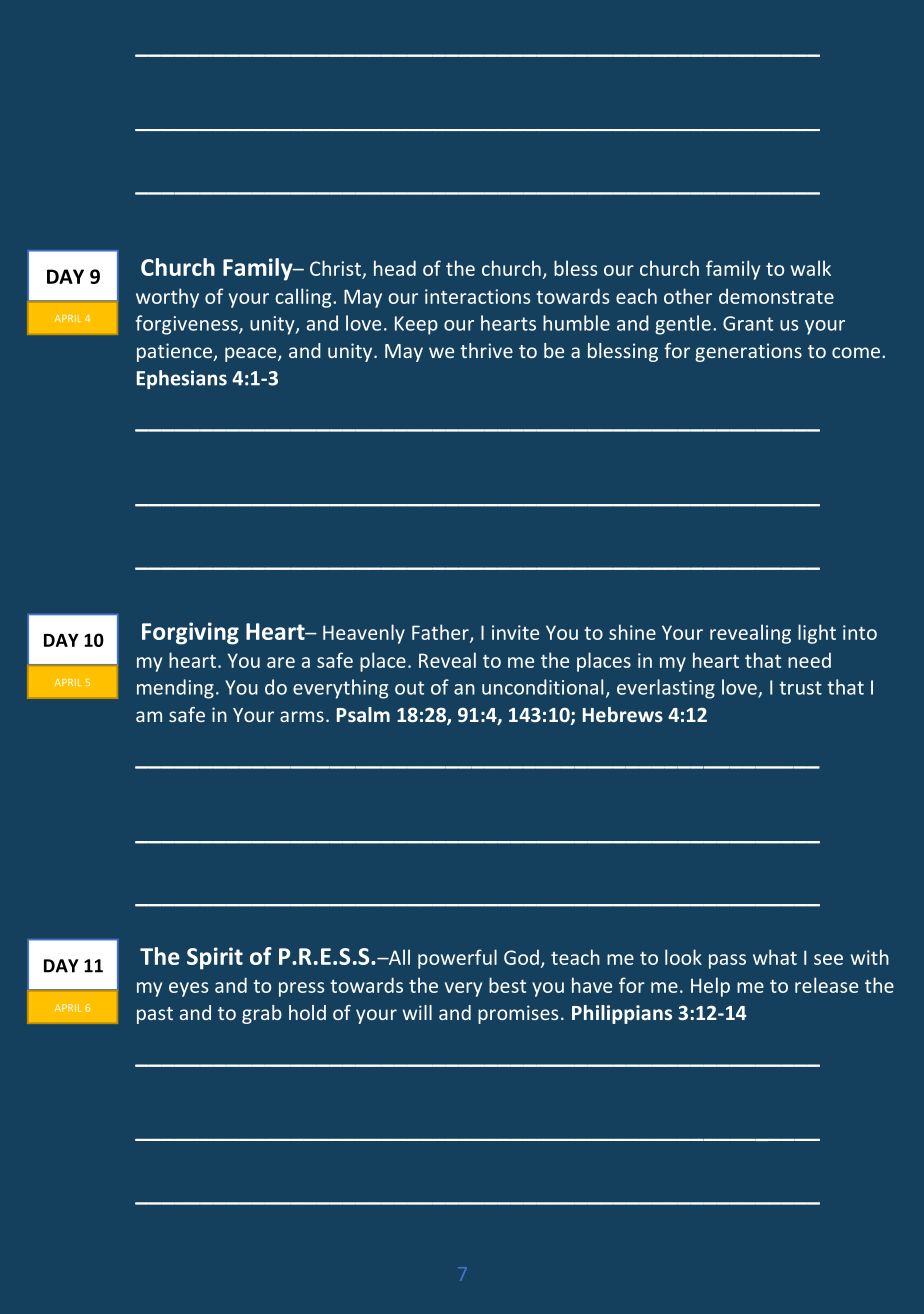 This page has width=924, height=1314. What do you see at coordinates (477, 296) in the page?
I see `interactions` at bounding box center [477, 296].
